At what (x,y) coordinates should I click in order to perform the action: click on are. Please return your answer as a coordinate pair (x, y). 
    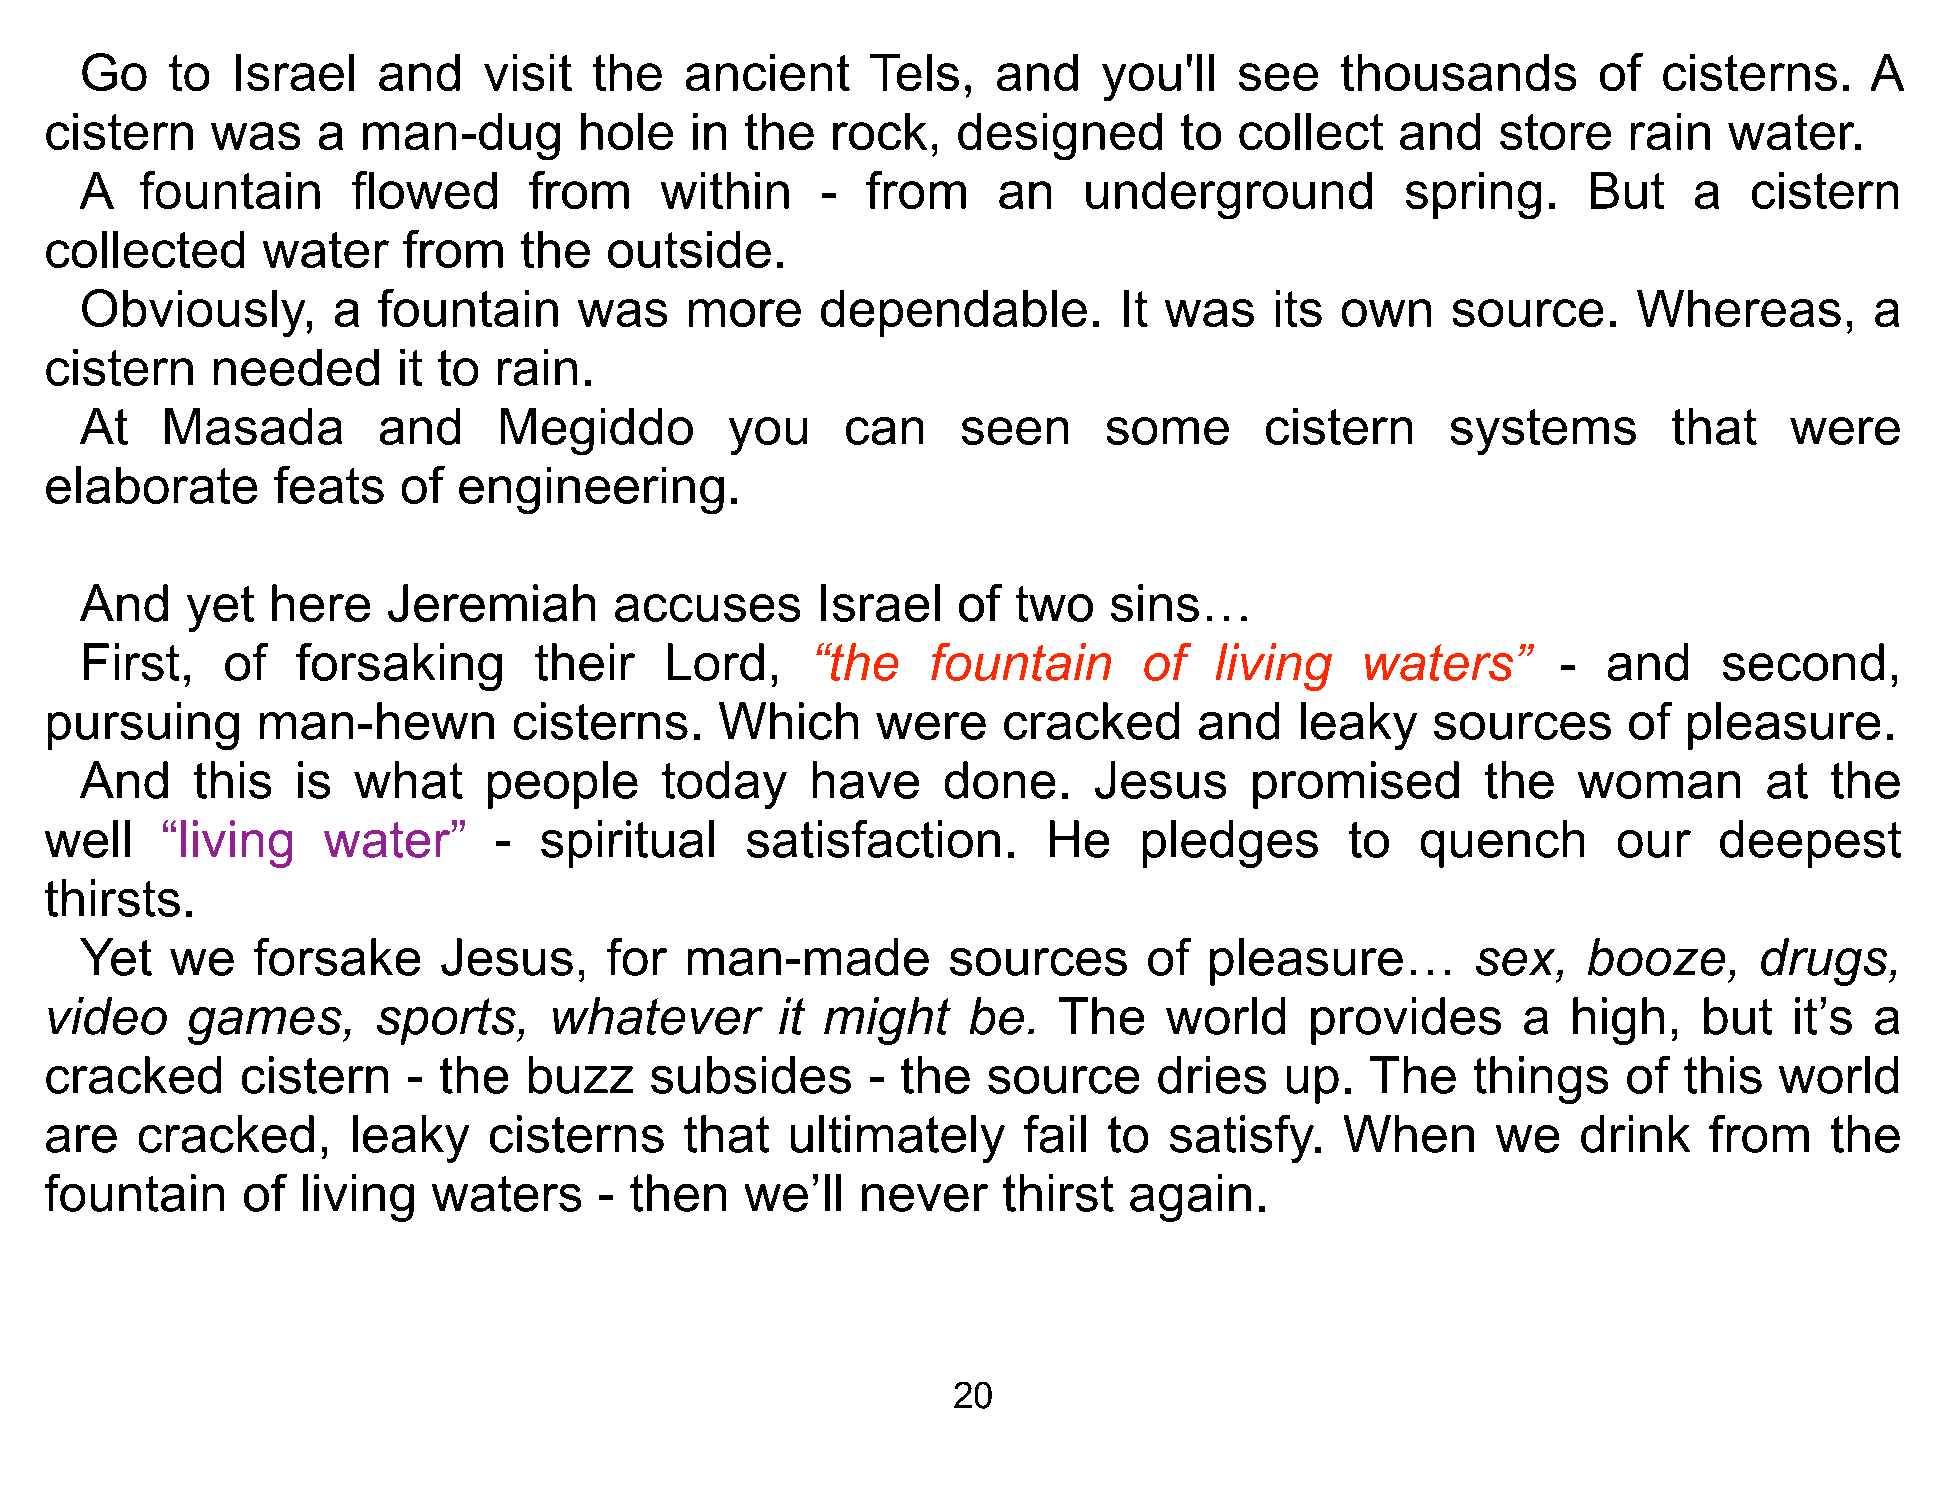
    Looking at the image, I should click on (81, 1139).
